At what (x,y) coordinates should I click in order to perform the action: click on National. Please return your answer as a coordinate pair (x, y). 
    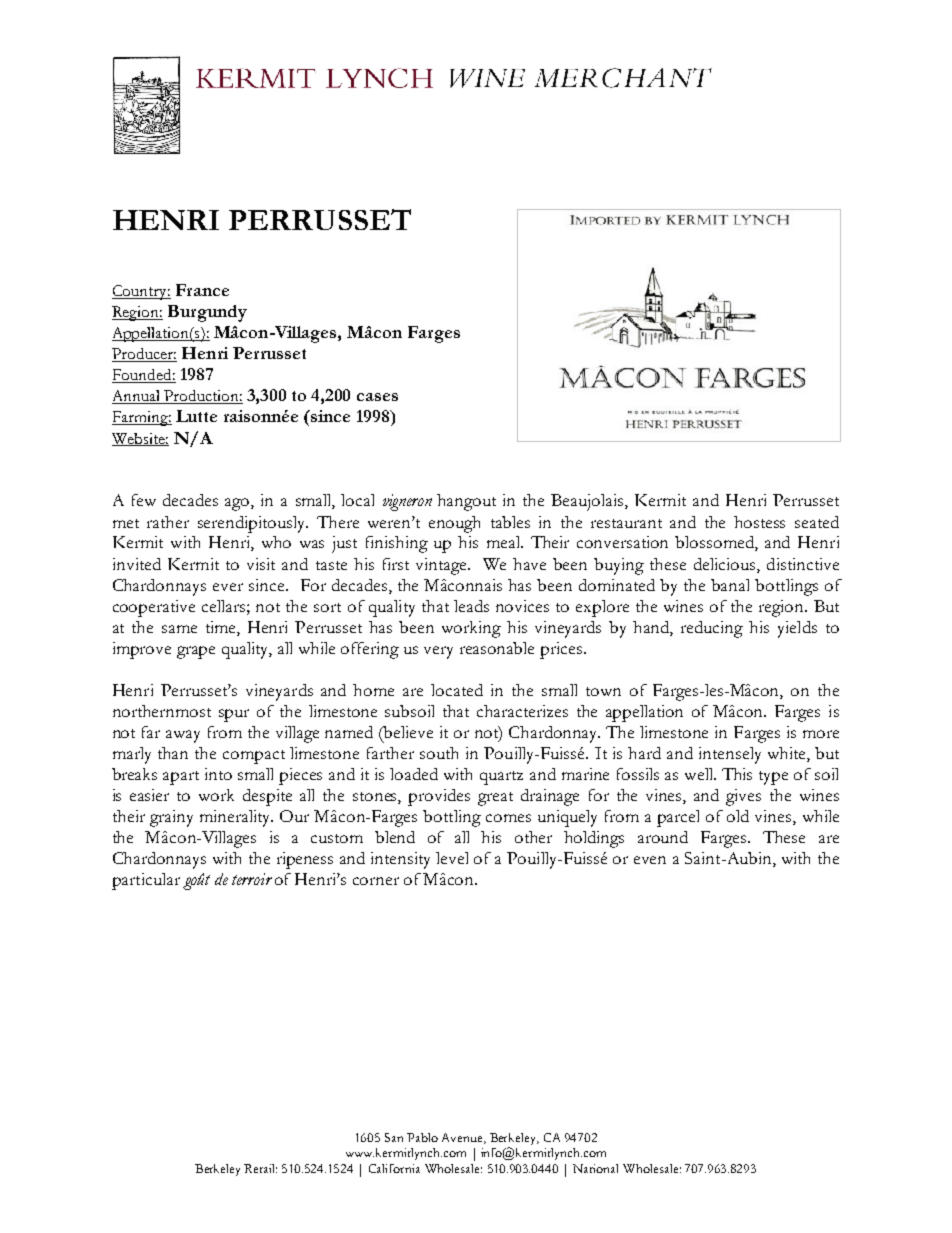
    Looking at the image, I should click on (595, 1168).
